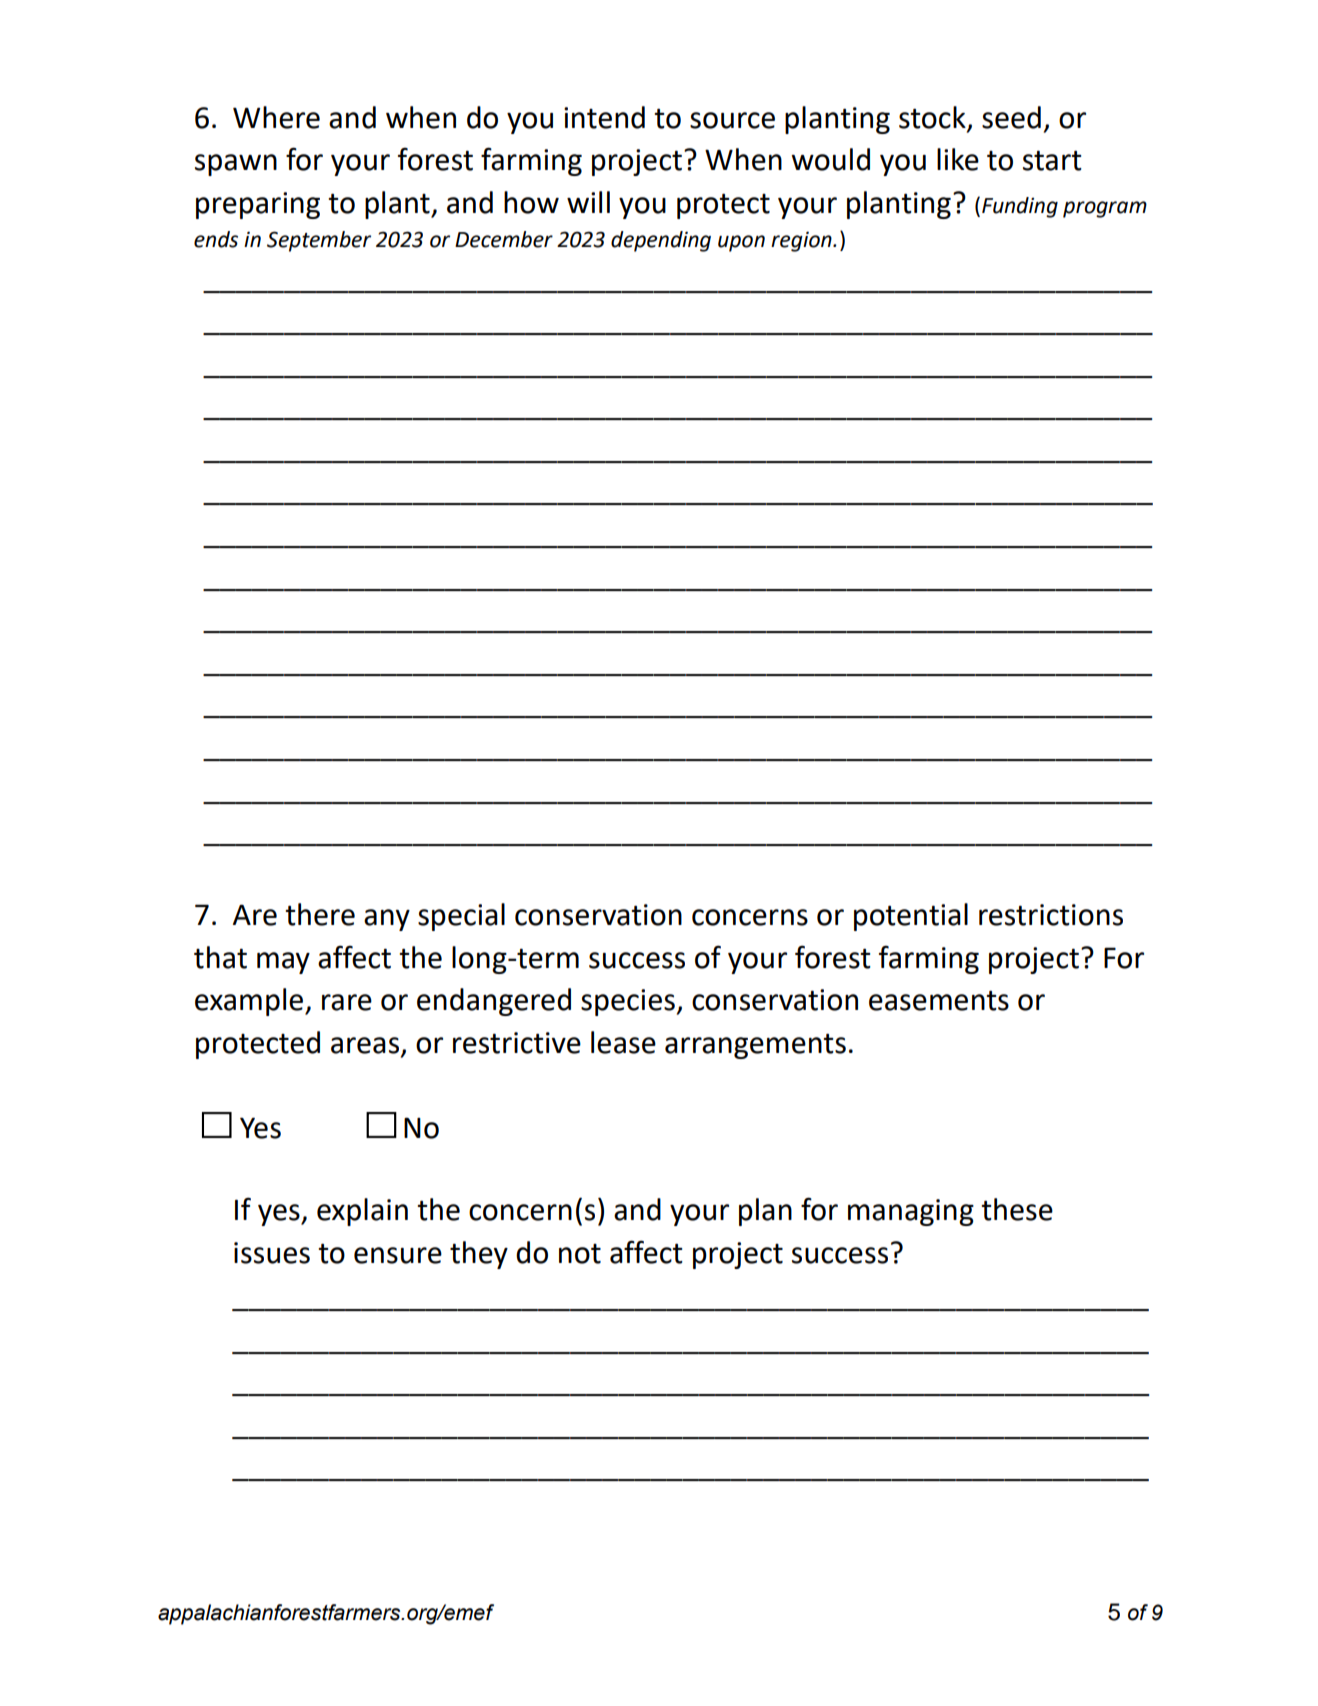  What do you see at coordinates (461, 917) in the image?
I see `special` at bounding box center [461, 917].
